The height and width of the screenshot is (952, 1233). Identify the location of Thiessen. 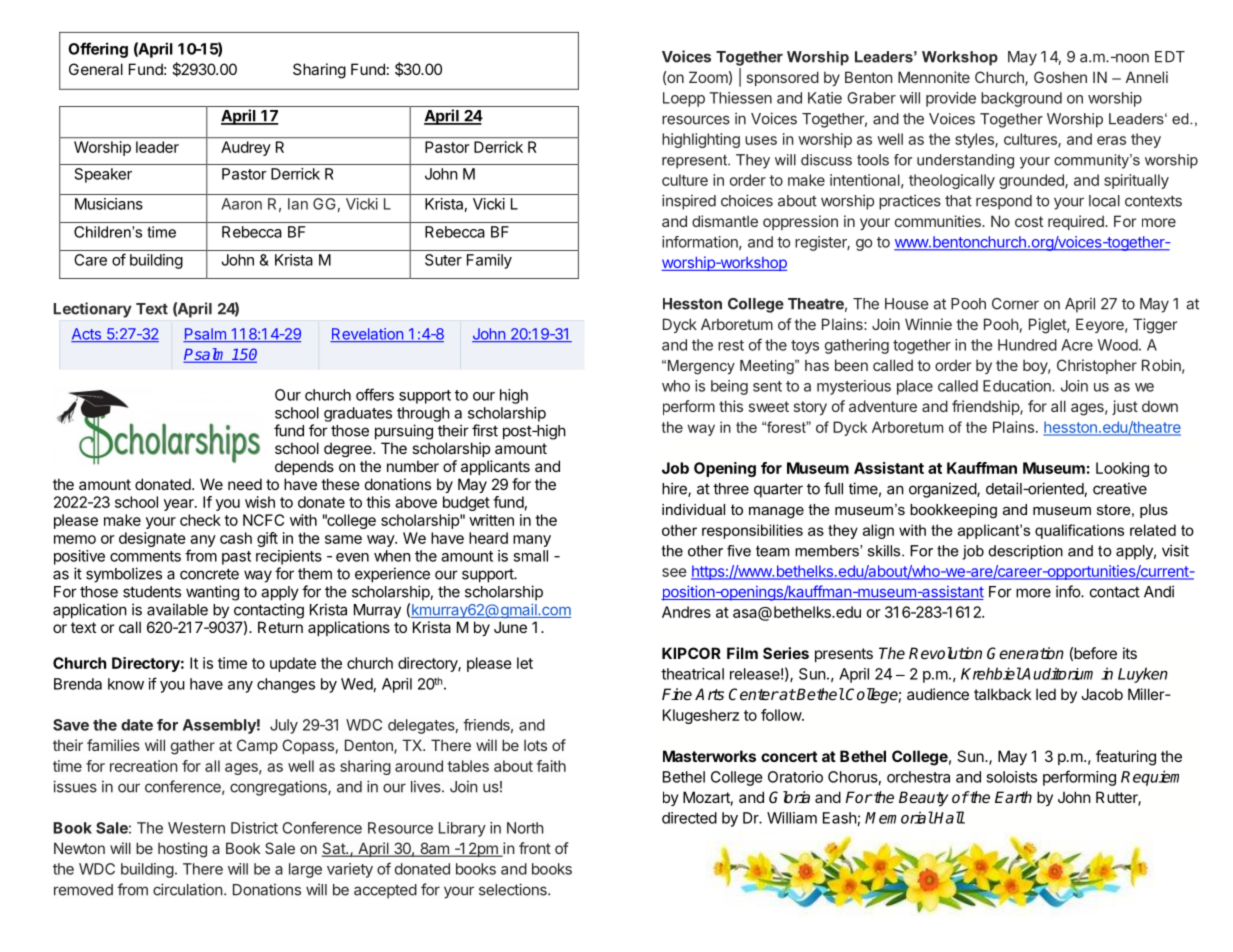
(741, 98).
